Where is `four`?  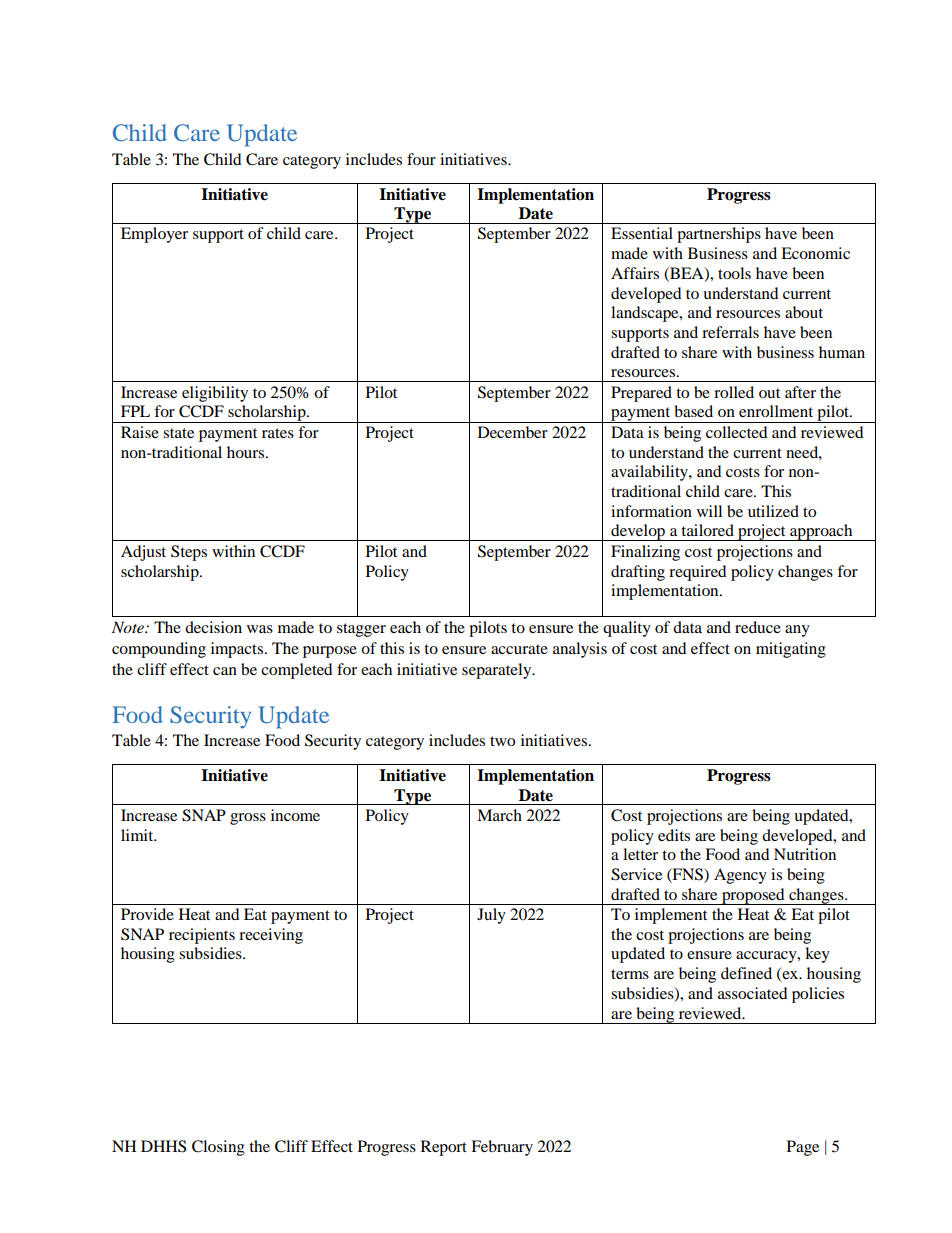 four is located at coordinates (421, 159).
